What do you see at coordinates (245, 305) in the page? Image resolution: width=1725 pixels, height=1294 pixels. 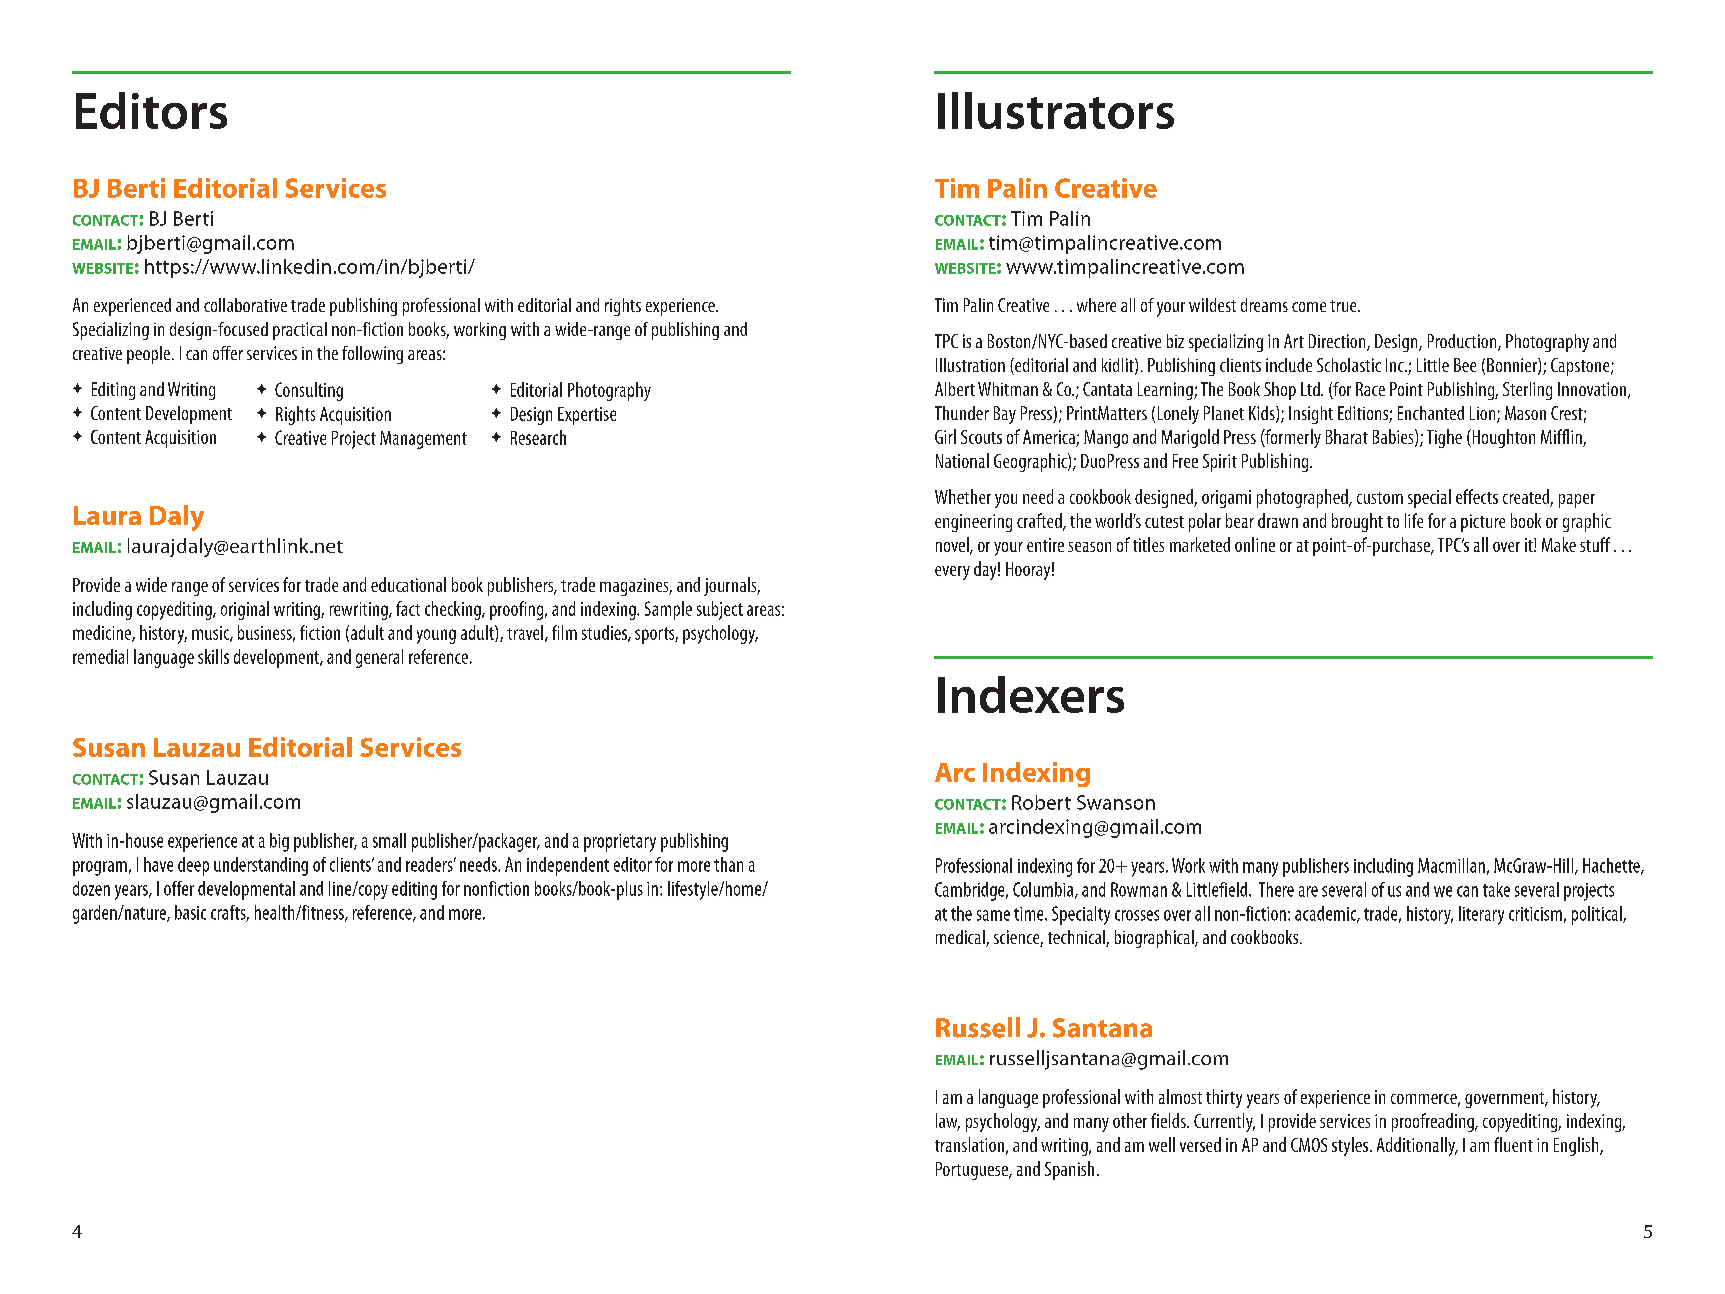 I see `collaborative` at bounding box center [245, 305].
